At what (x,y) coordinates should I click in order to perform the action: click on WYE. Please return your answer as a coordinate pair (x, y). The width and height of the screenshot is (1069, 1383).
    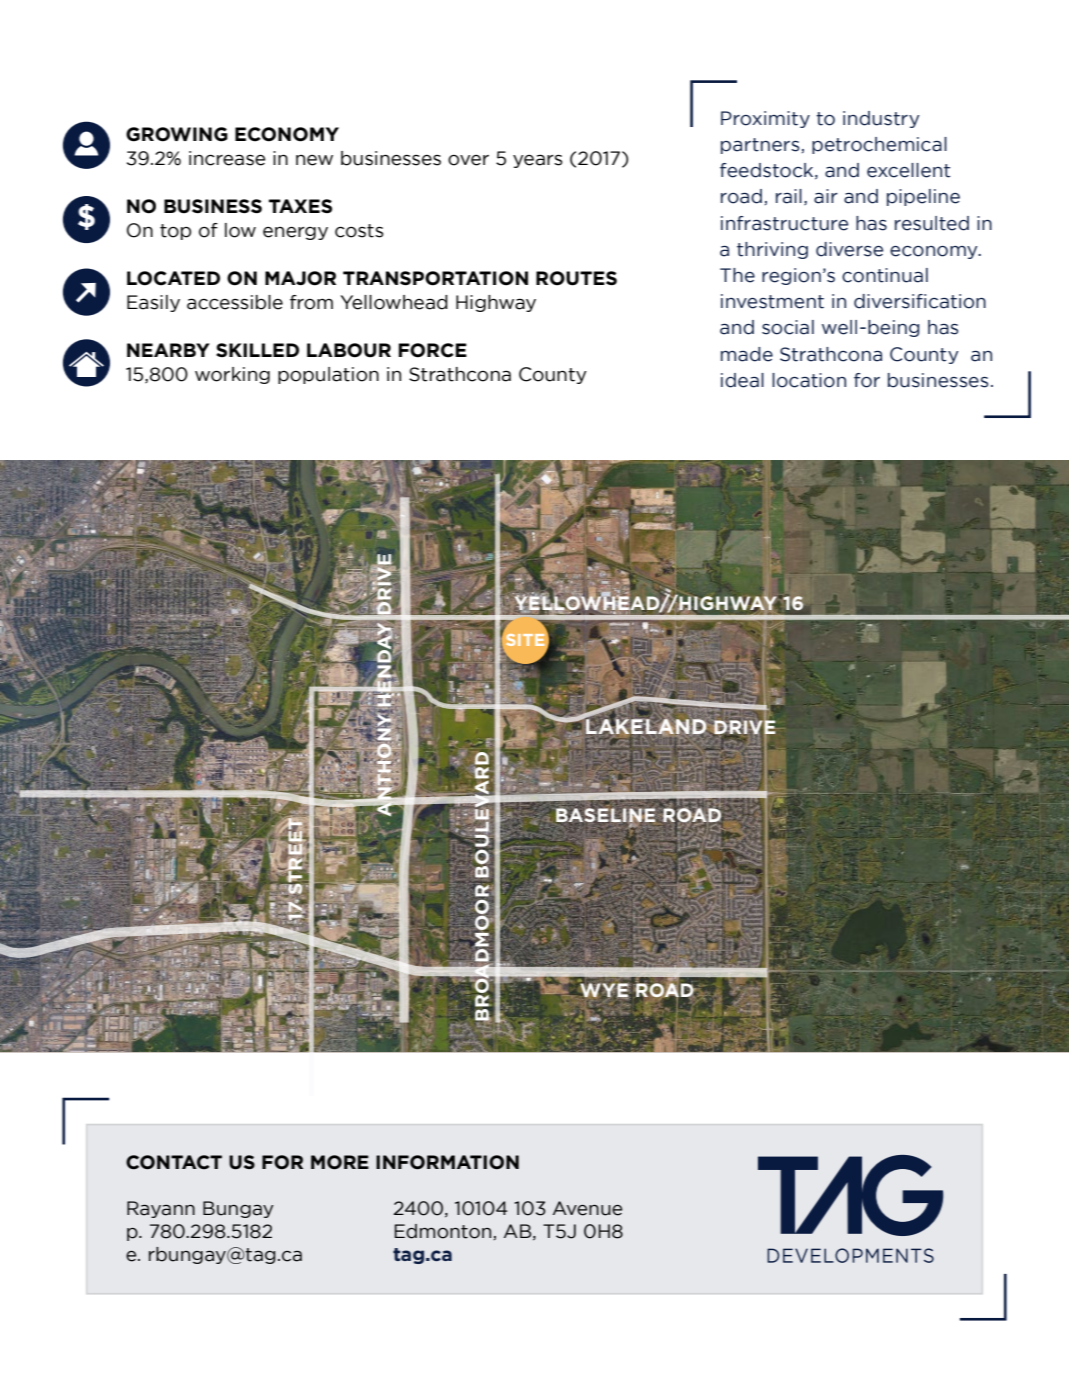
    Looking at the image, I should click on (605, 991).
